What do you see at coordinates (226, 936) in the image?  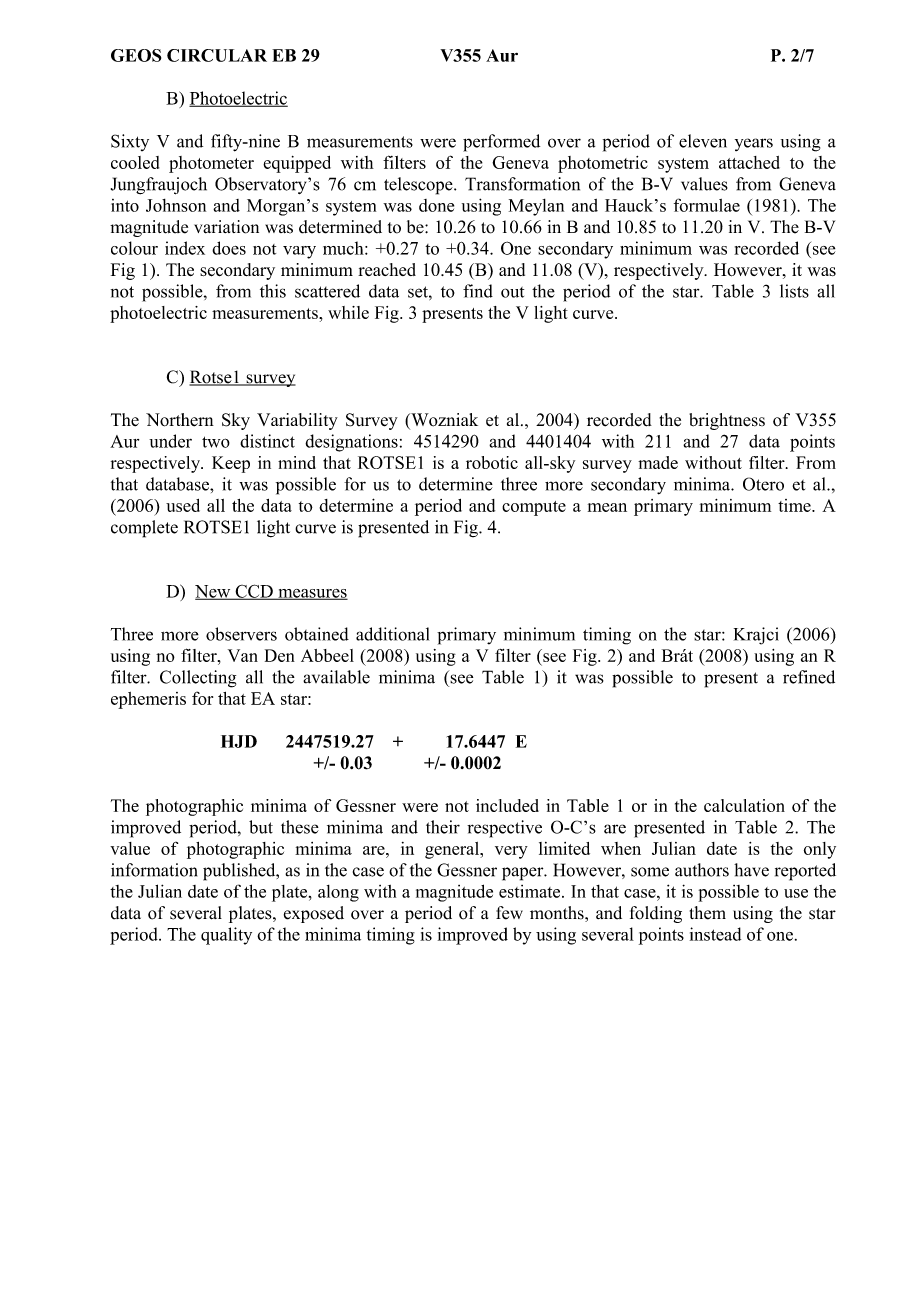 I see `quality` at bounding box center [226, 936].
